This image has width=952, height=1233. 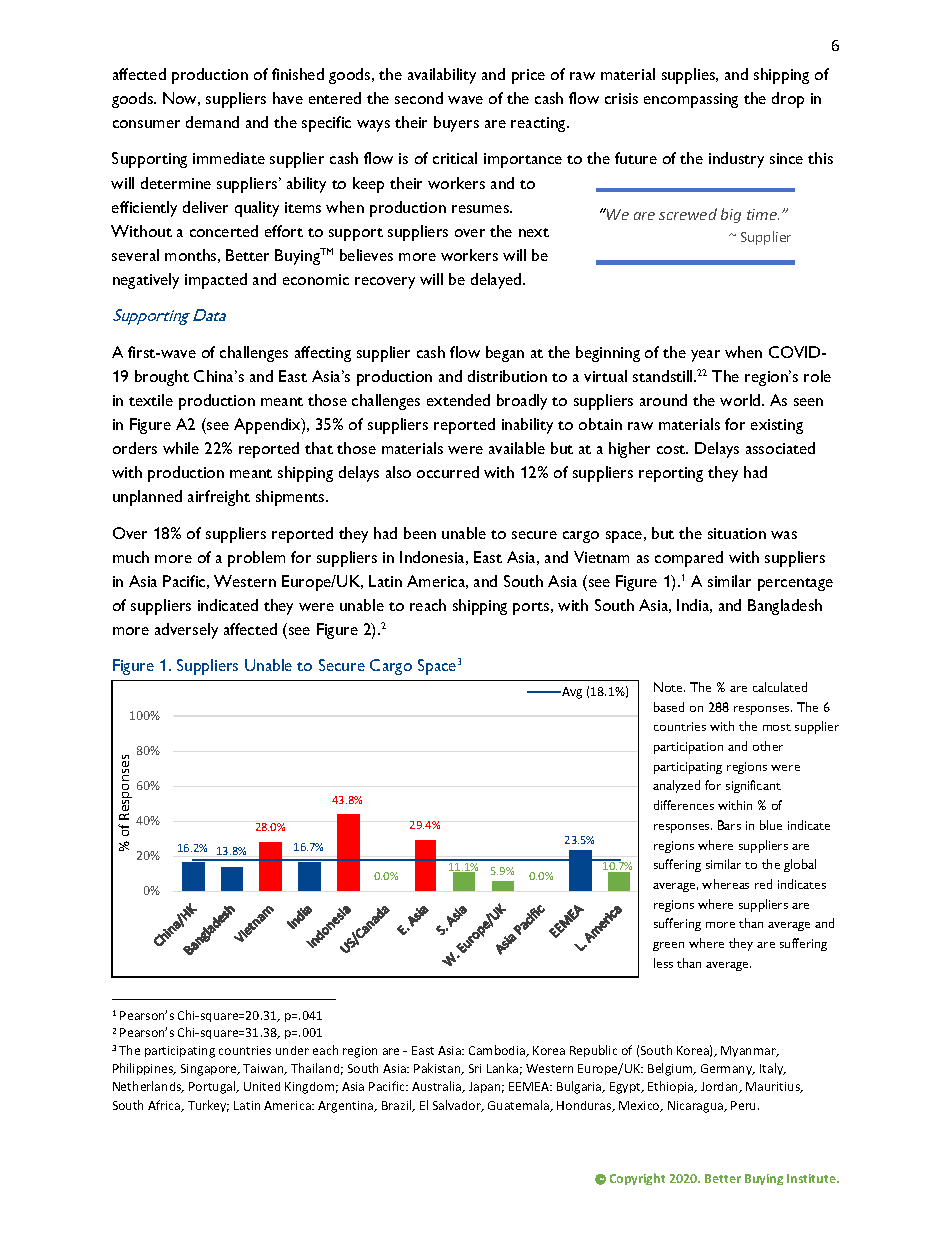 What do you see at coordinates (691, 100) in the image?
I see `encompassing` at bounding box center [691, 100].
